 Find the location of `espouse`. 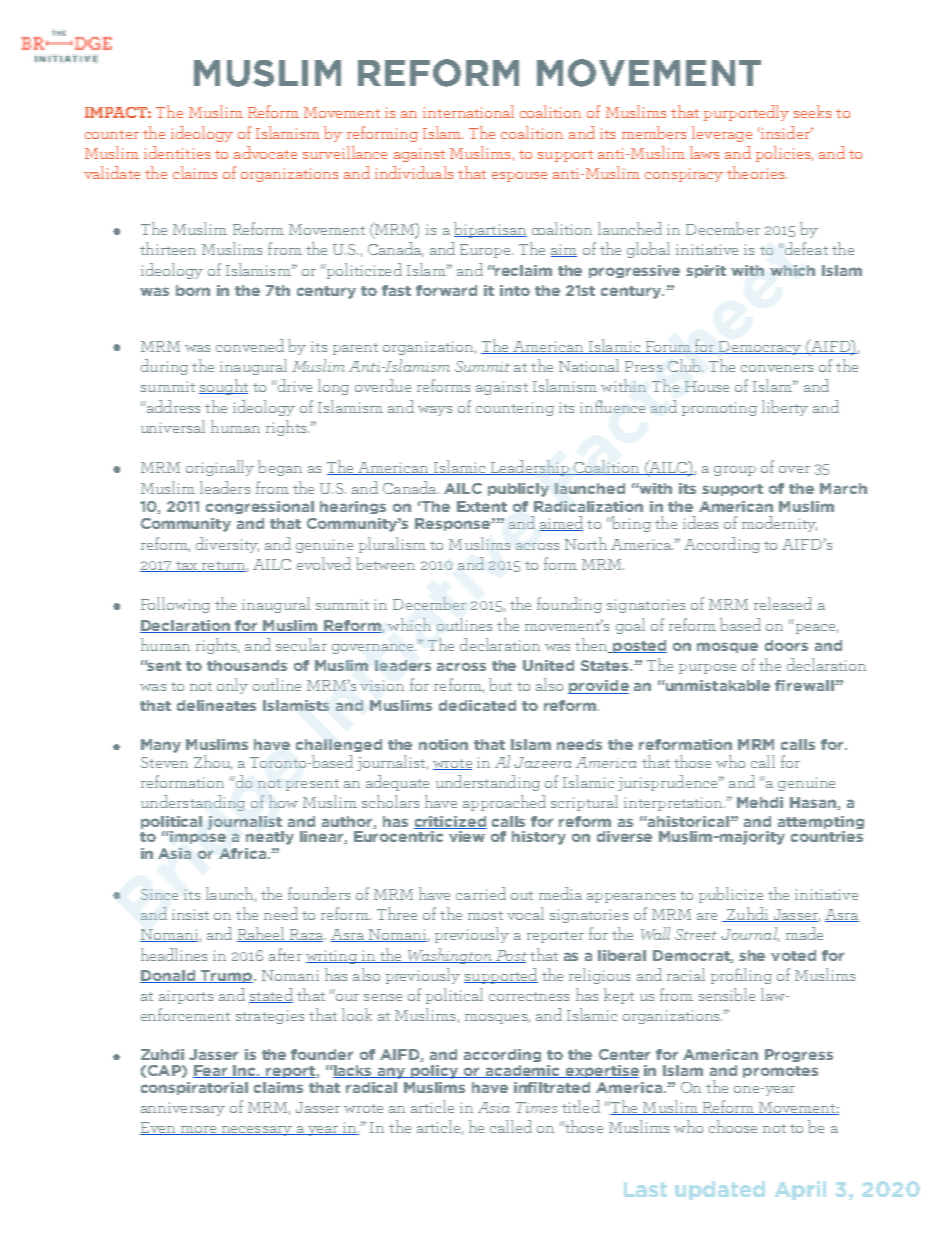

espouse is located at coordinates (519, 177).
